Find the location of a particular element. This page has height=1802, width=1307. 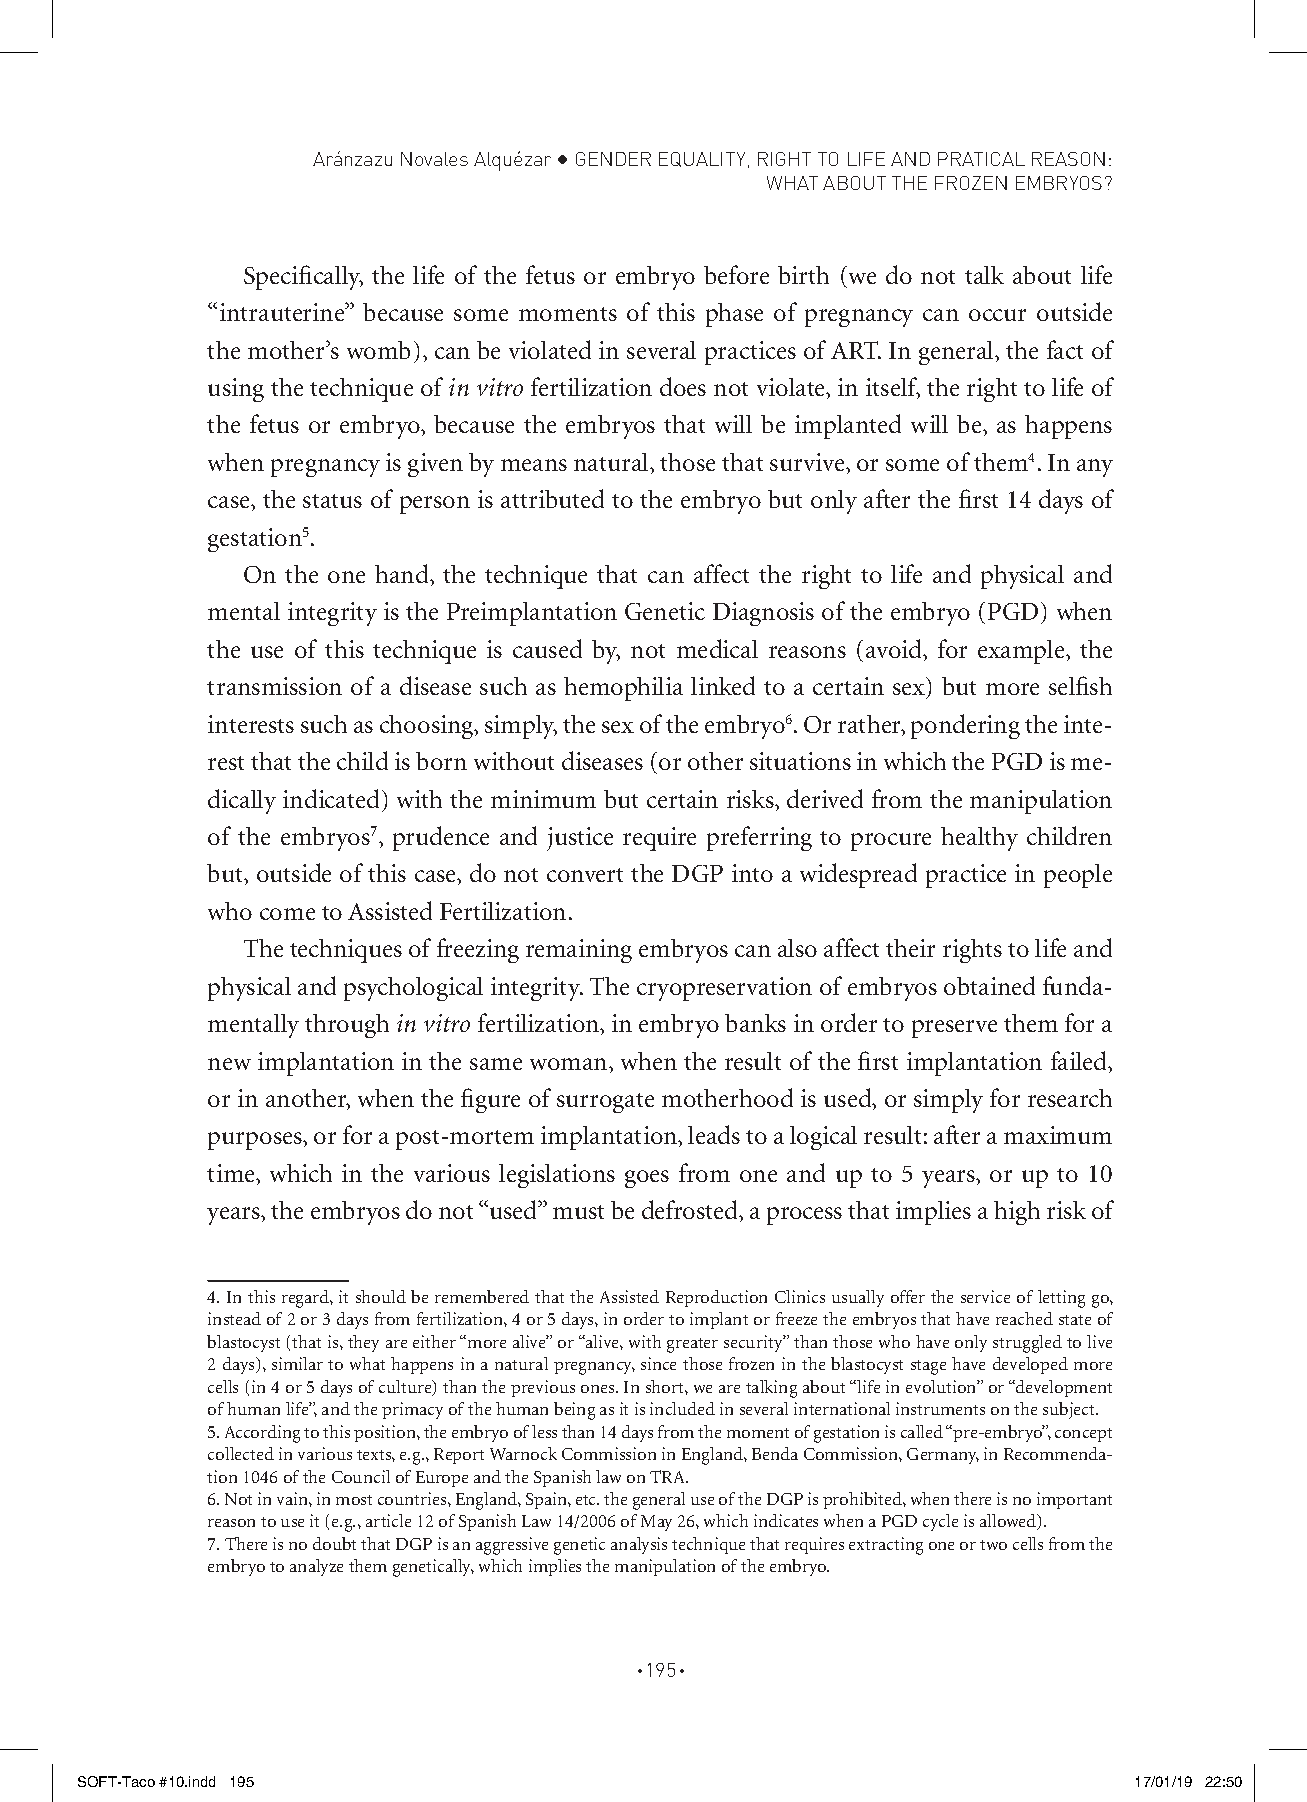

example is located at coordinates (1022, 652).
